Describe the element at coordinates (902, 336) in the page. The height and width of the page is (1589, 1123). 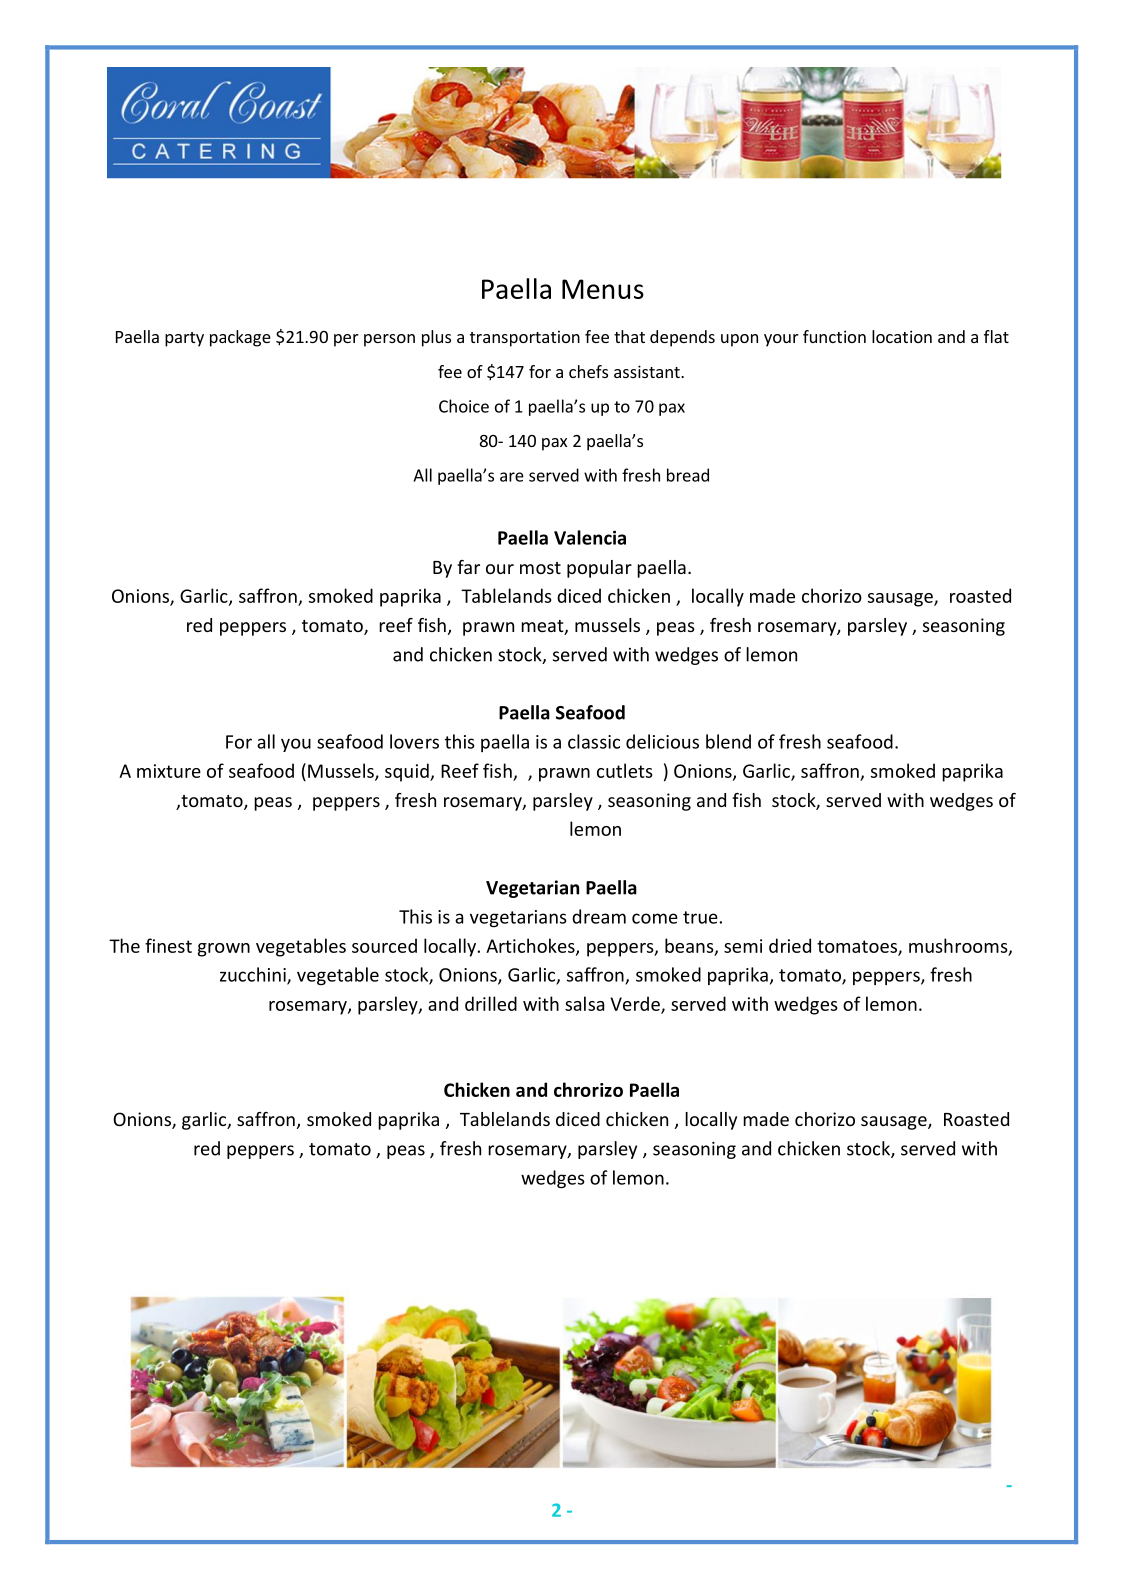
I see `location` at that location.
